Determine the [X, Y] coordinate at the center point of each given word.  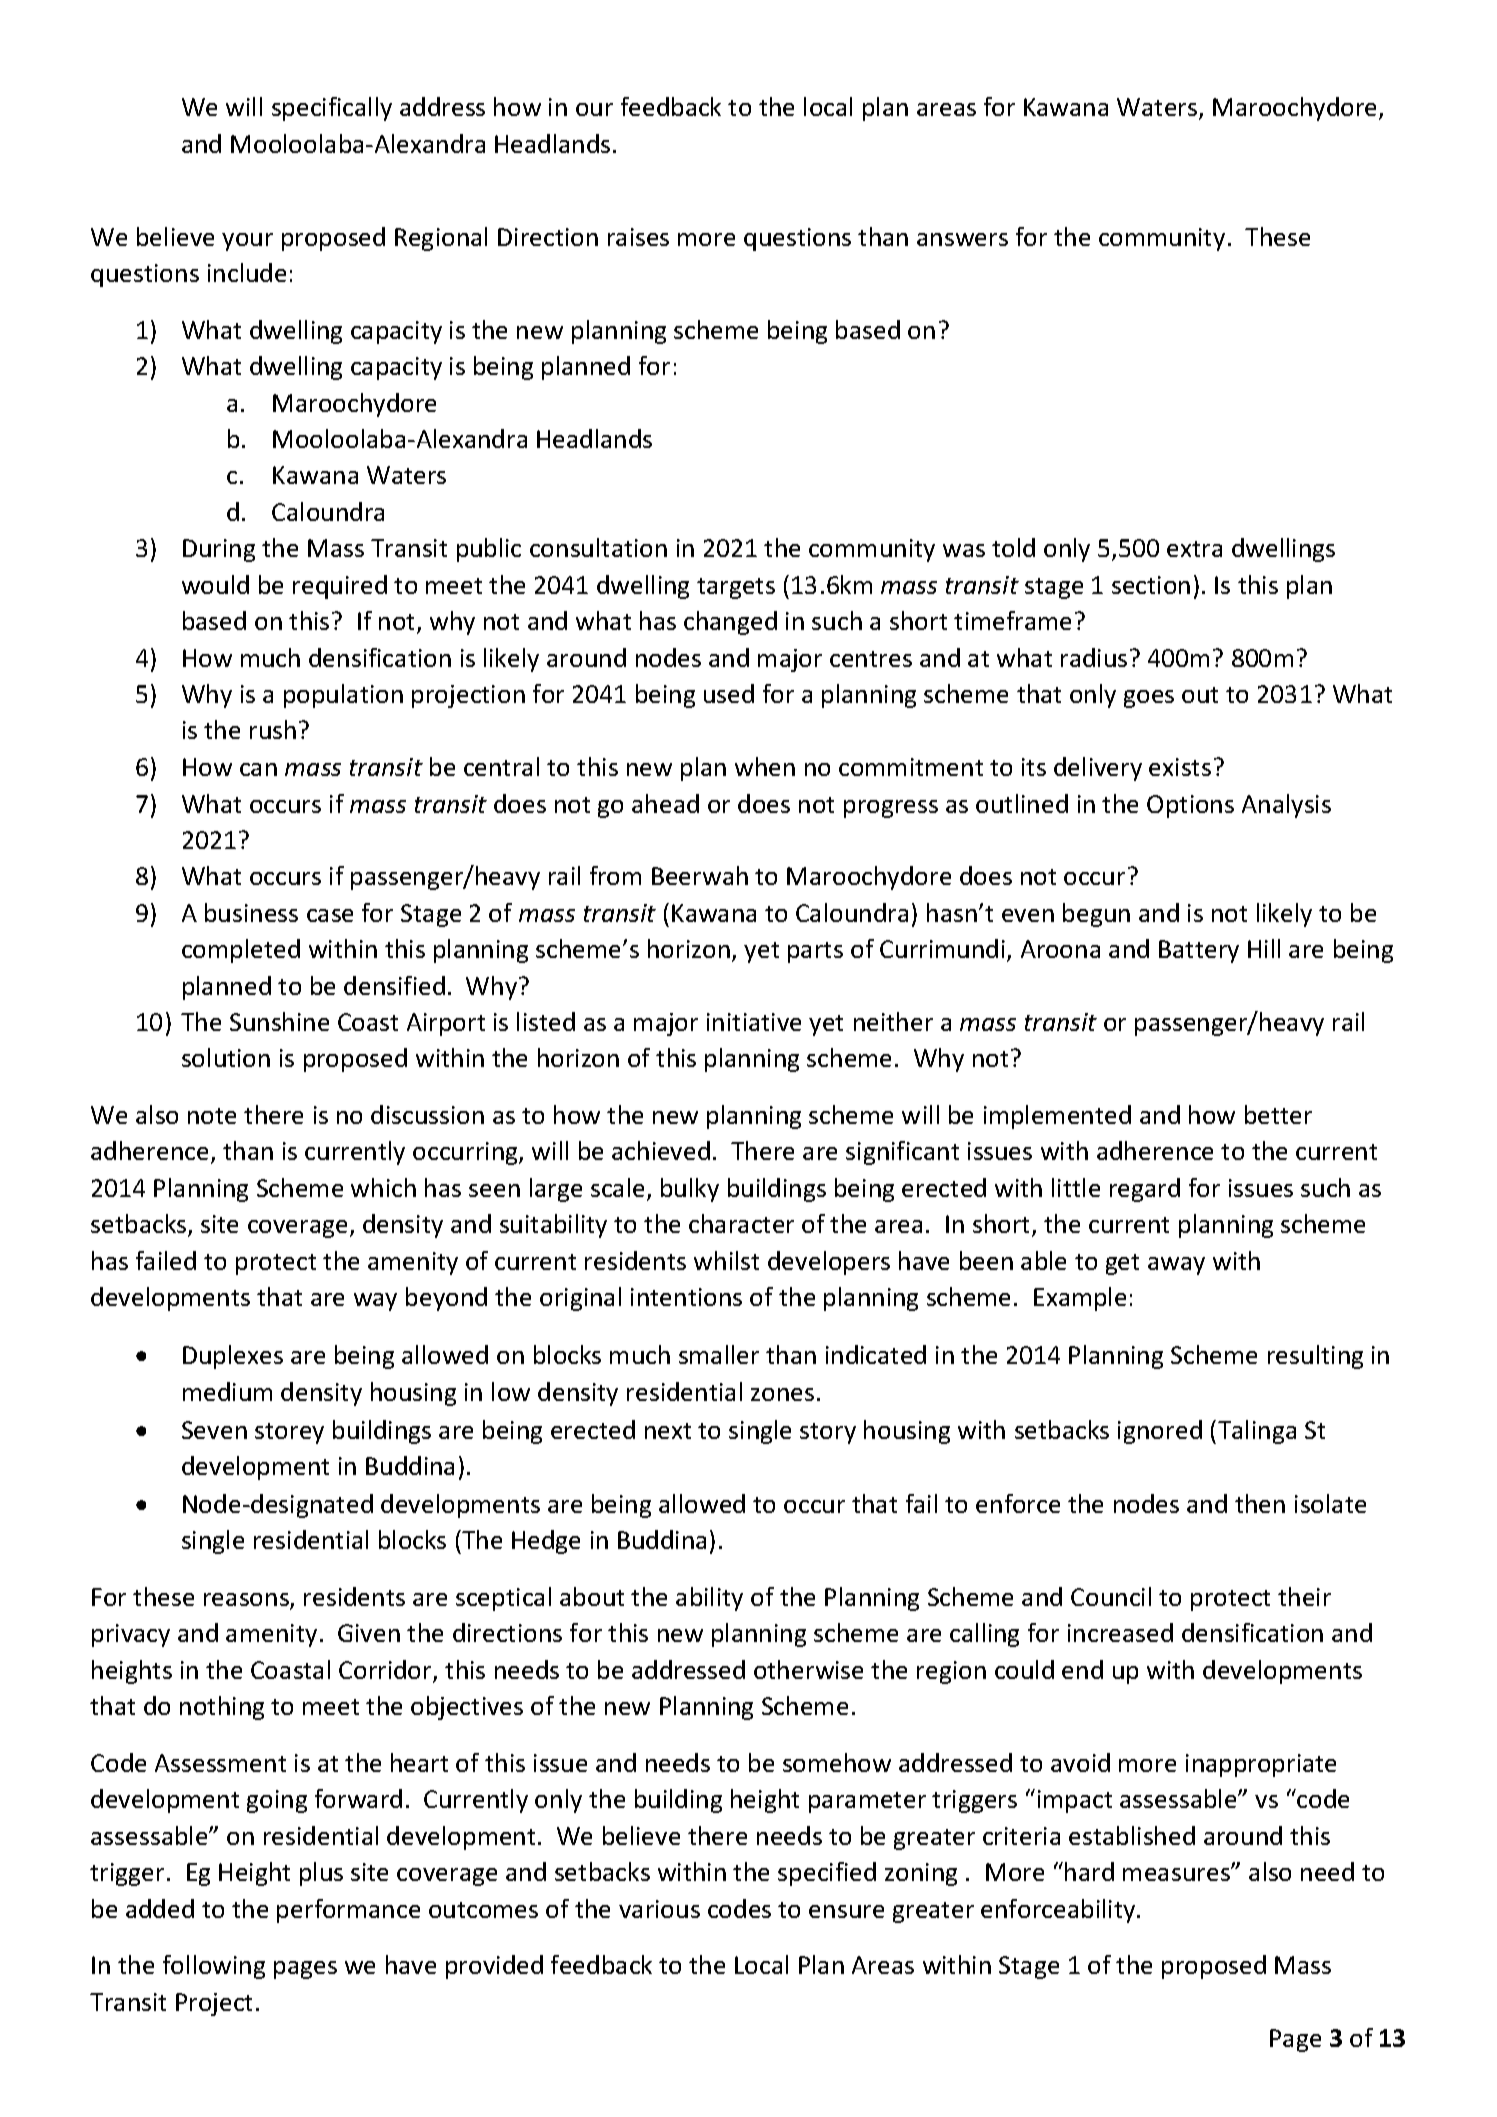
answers [962, 239]
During [219, 550]
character [741, 1223]
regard [1145, 1190]
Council [1111, 1596]
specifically [332, 109]
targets [736, 588]
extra [1194, 549]
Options [1190, 806]
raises [638, 237]
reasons [247, 1601]
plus [321, 1874]
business [251, 912]
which [383, 1187]
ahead [665, 803]
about [592, 1596]
